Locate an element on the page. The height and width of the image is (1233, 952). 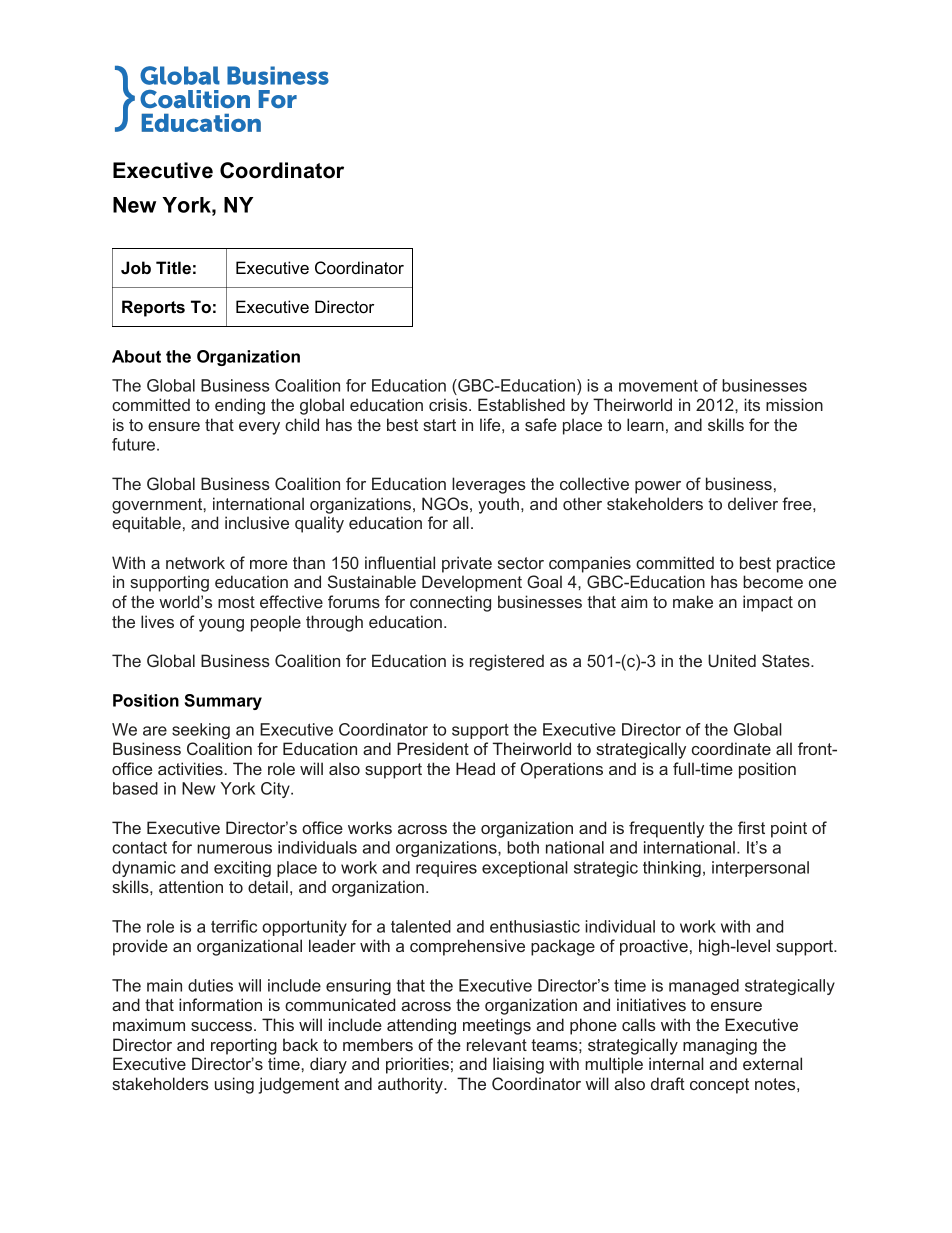
connecting is located at coordinates (450, 603).
